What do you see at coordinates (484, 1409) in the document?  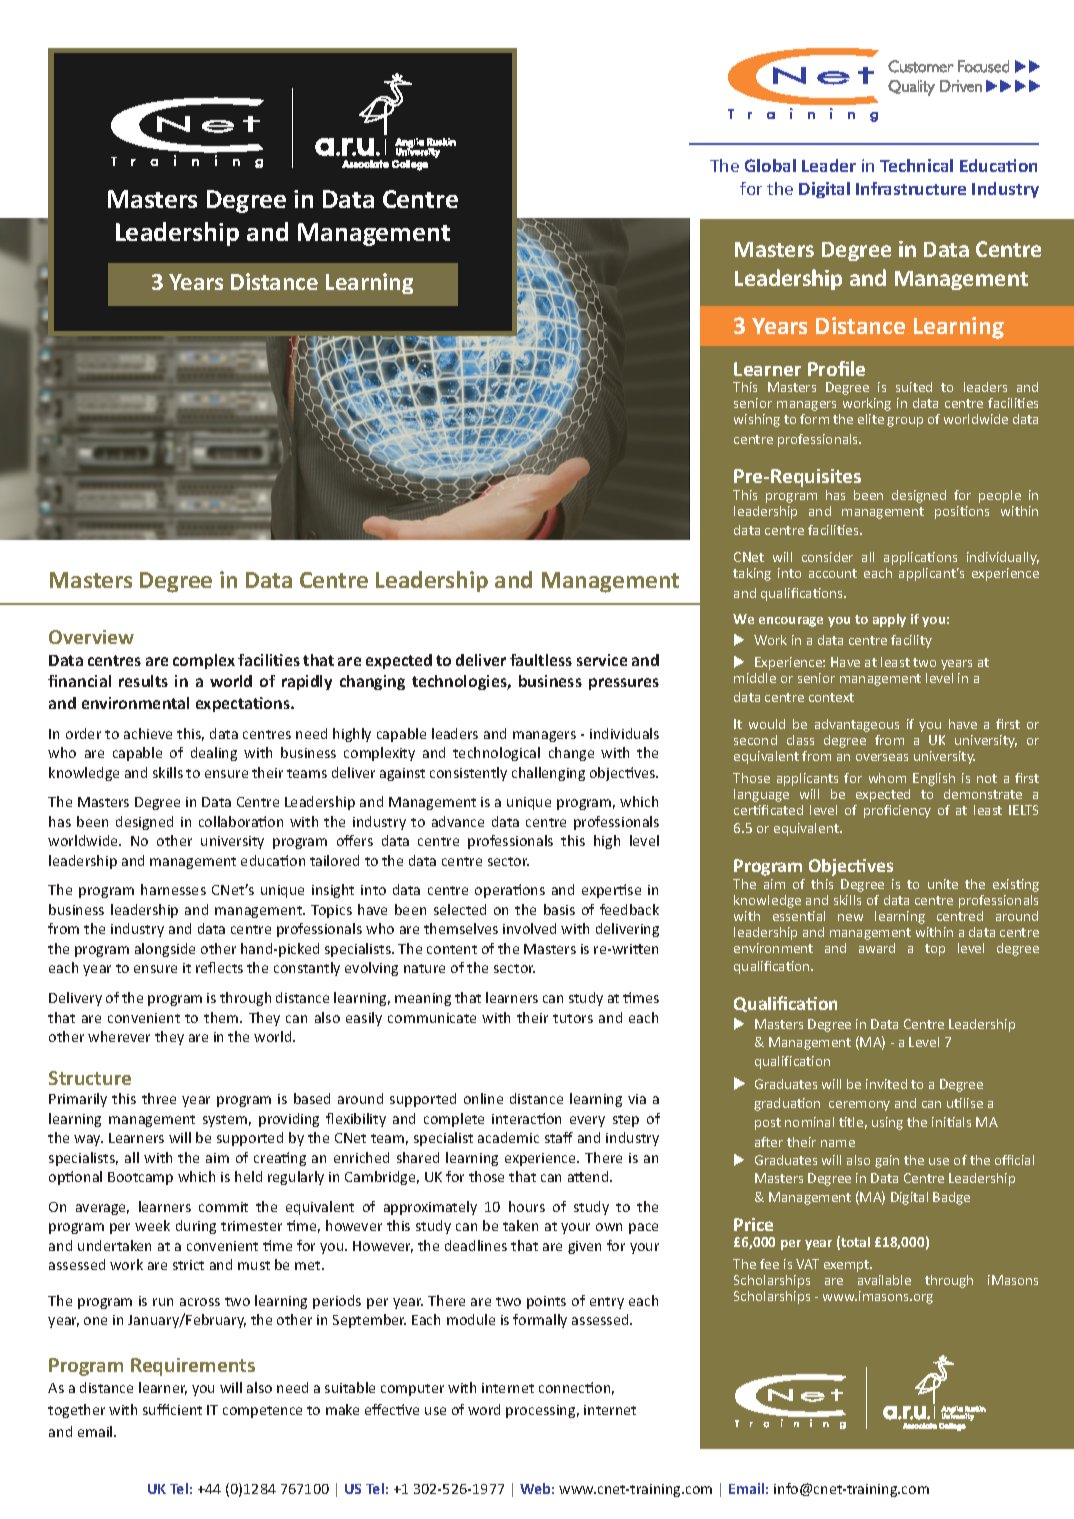 I see `word` at bounding box center [484, 1409].
